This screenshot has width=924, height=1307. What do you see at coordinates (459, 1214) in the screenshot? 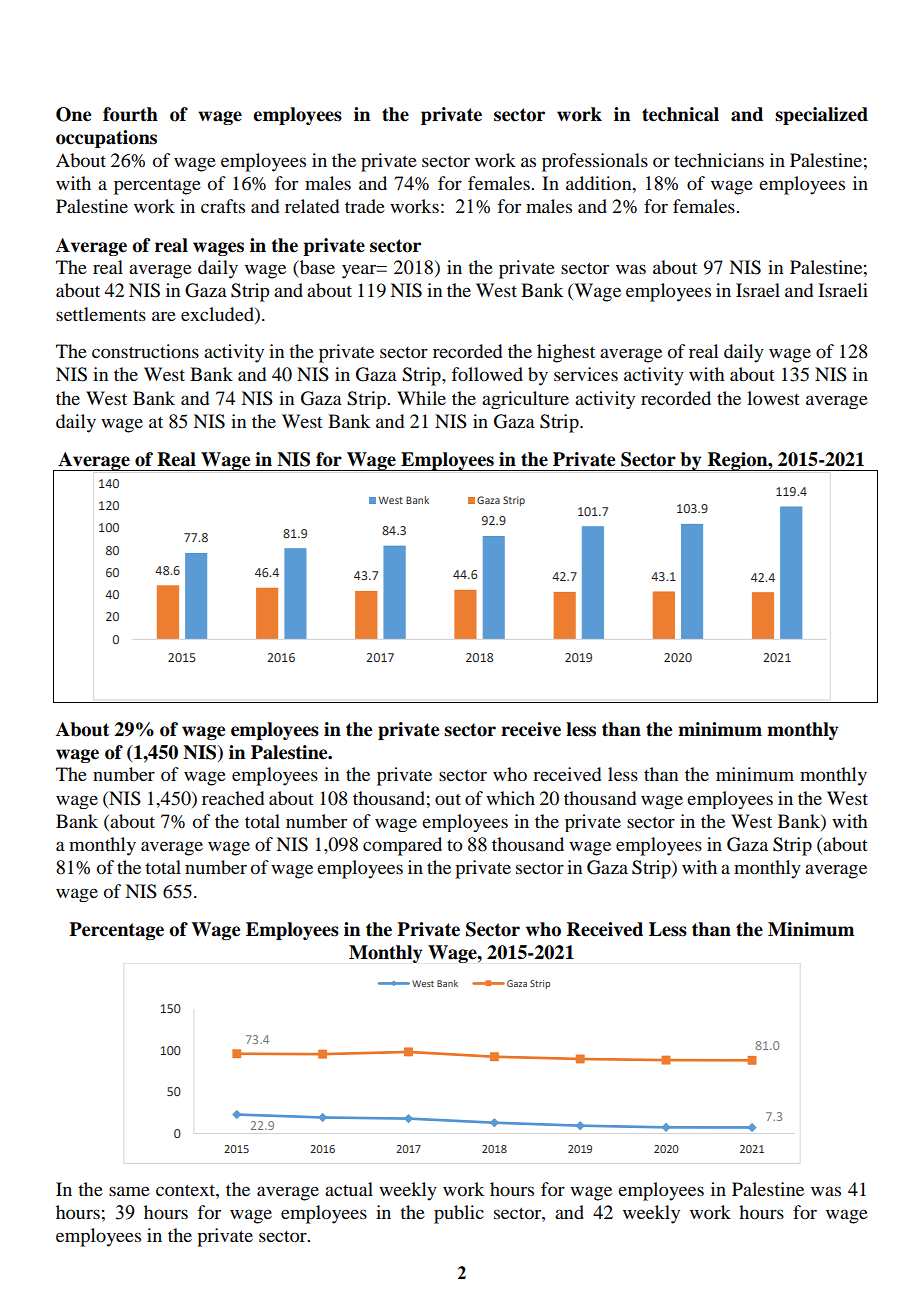
I see `public` at bounding box center [459, 1214].
